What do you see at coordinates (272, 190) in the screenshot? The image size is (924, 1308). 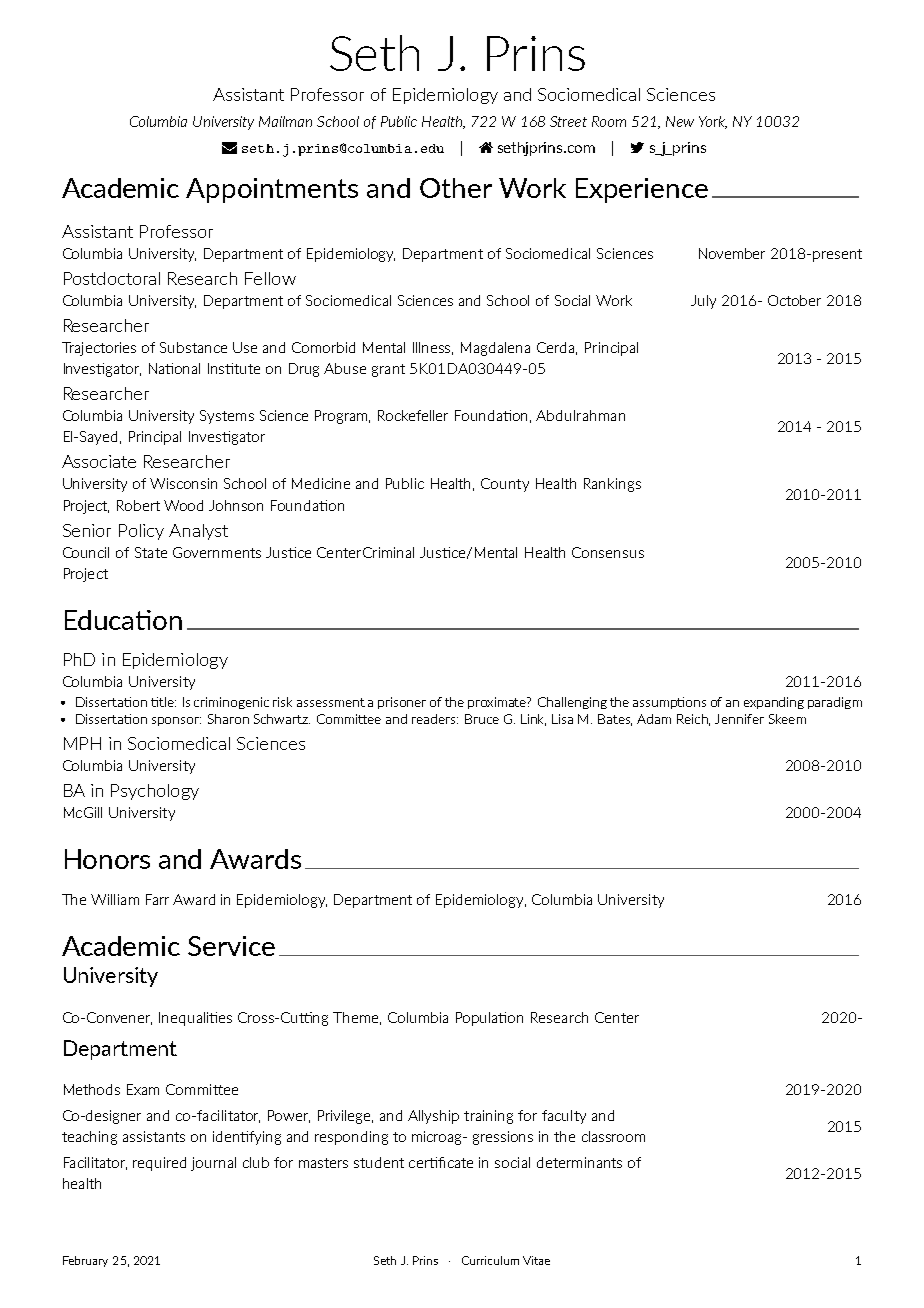 I see `Appointments` at bounding box center [272, 190].
